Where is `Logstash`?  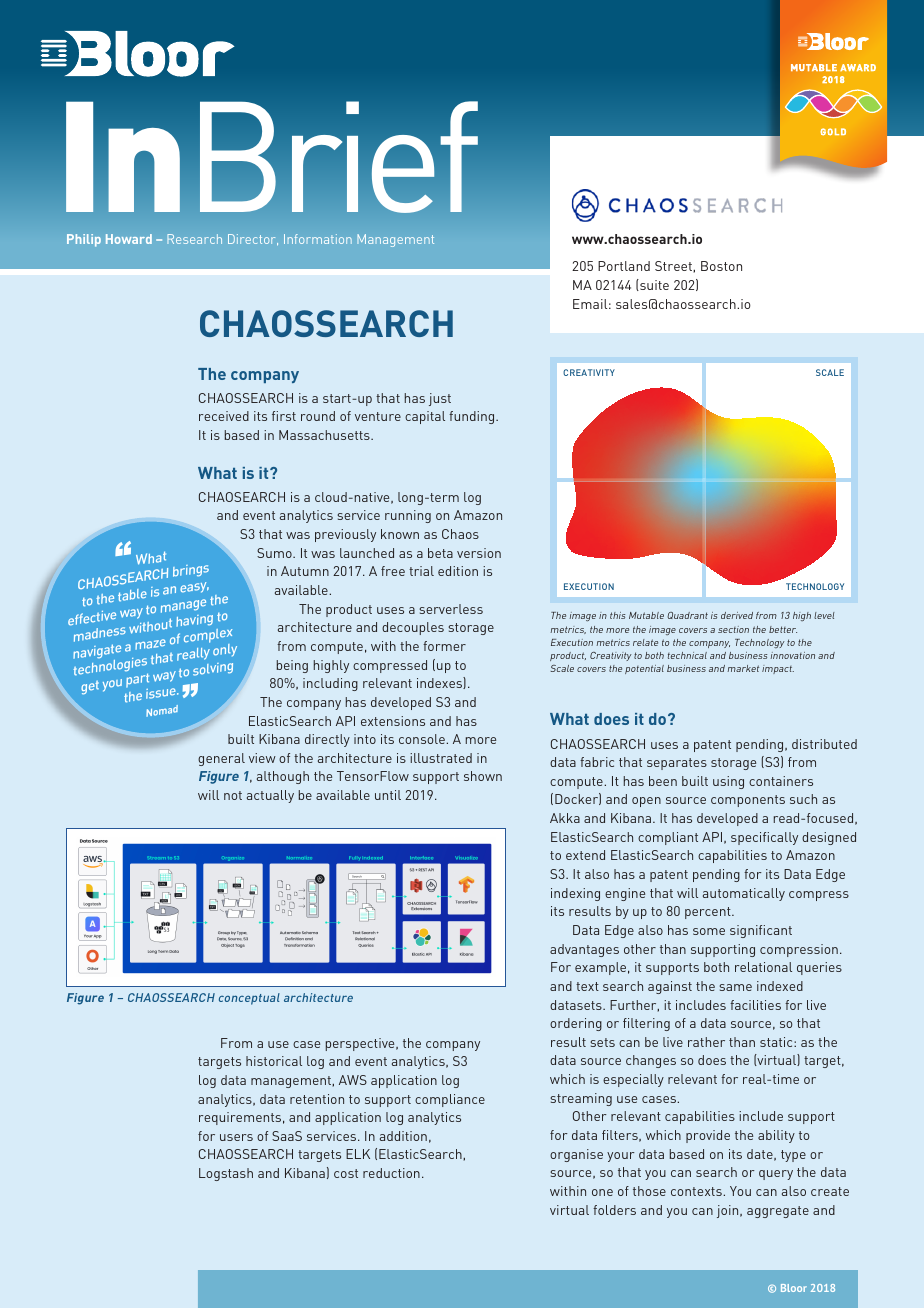 Logstash is located at coordinates (226, 1174).
